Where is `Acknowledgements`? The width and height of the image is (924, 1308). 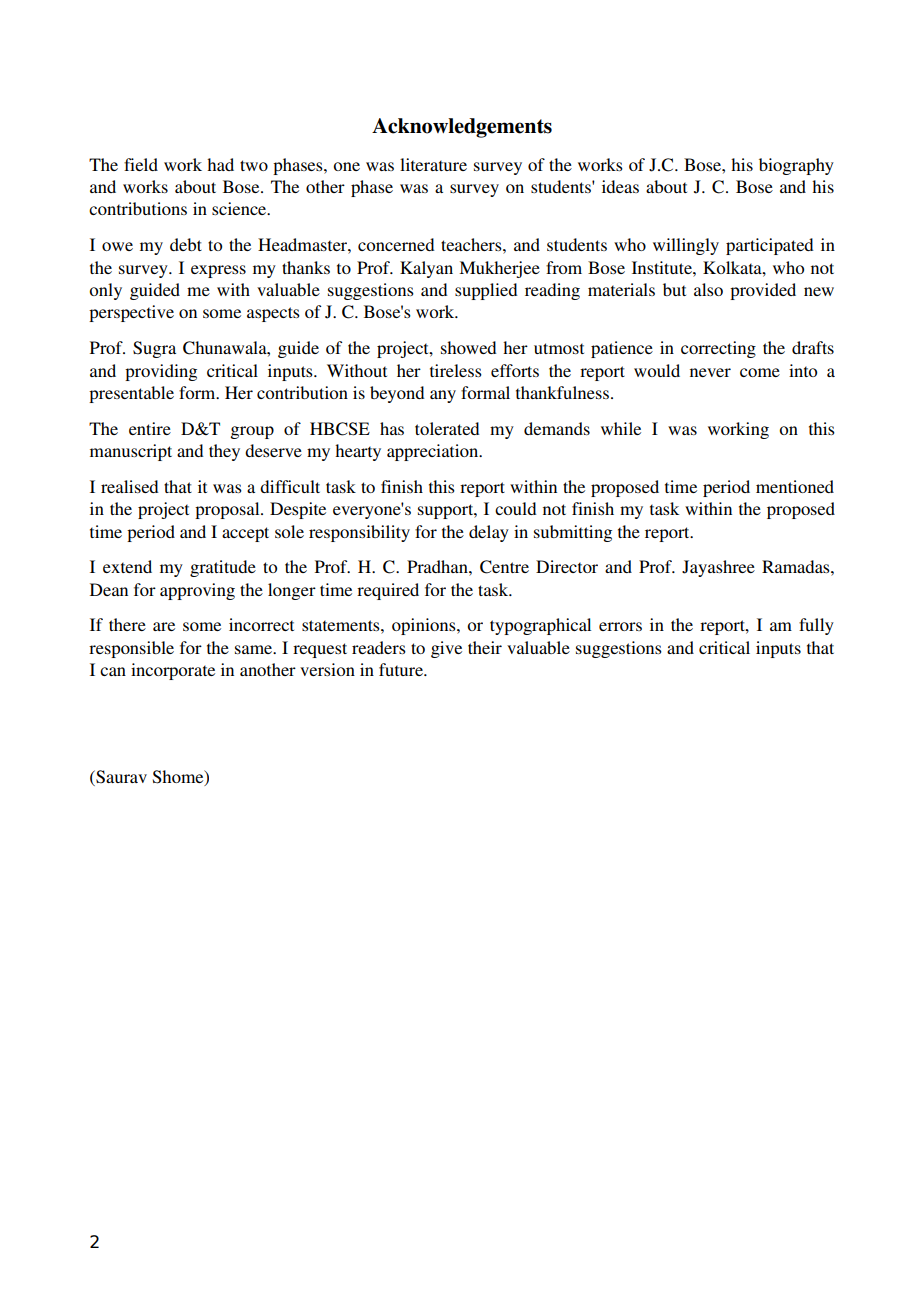 Acknowledgements is located at coordinates (462, 128).
